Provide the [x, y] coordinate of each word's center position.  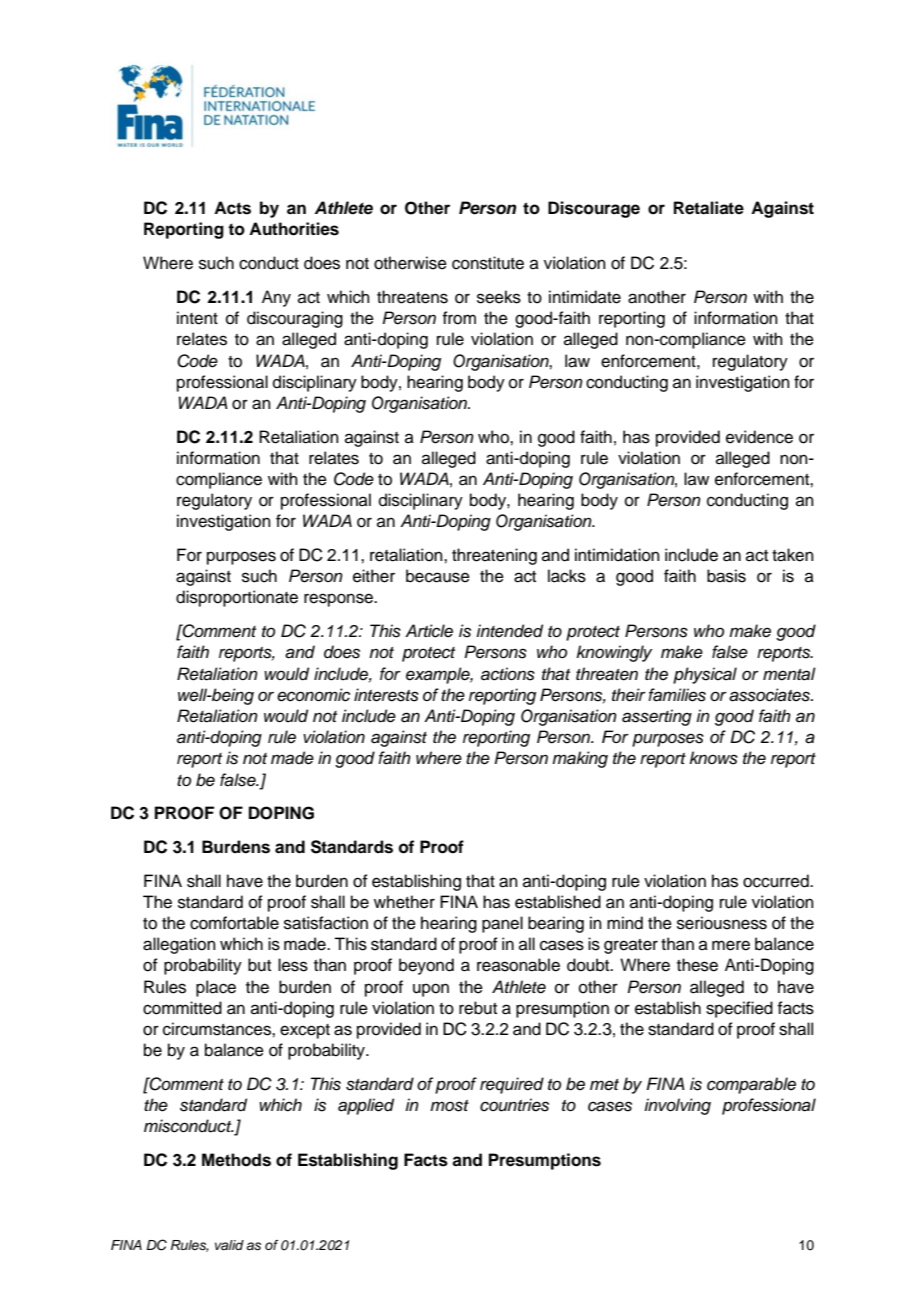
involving [677, 1106]
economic [313, 695]
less [293, 965]
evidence [759, 437]
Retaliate [709, 208]
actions [508, 674]
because [438, 576]
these [697, 965]
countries [514, 1105]
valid [229, 1245]
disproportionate [237, 598]
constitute [488, 263]
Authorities [294, 229]
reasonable [518, 965]
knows [713, 758]
